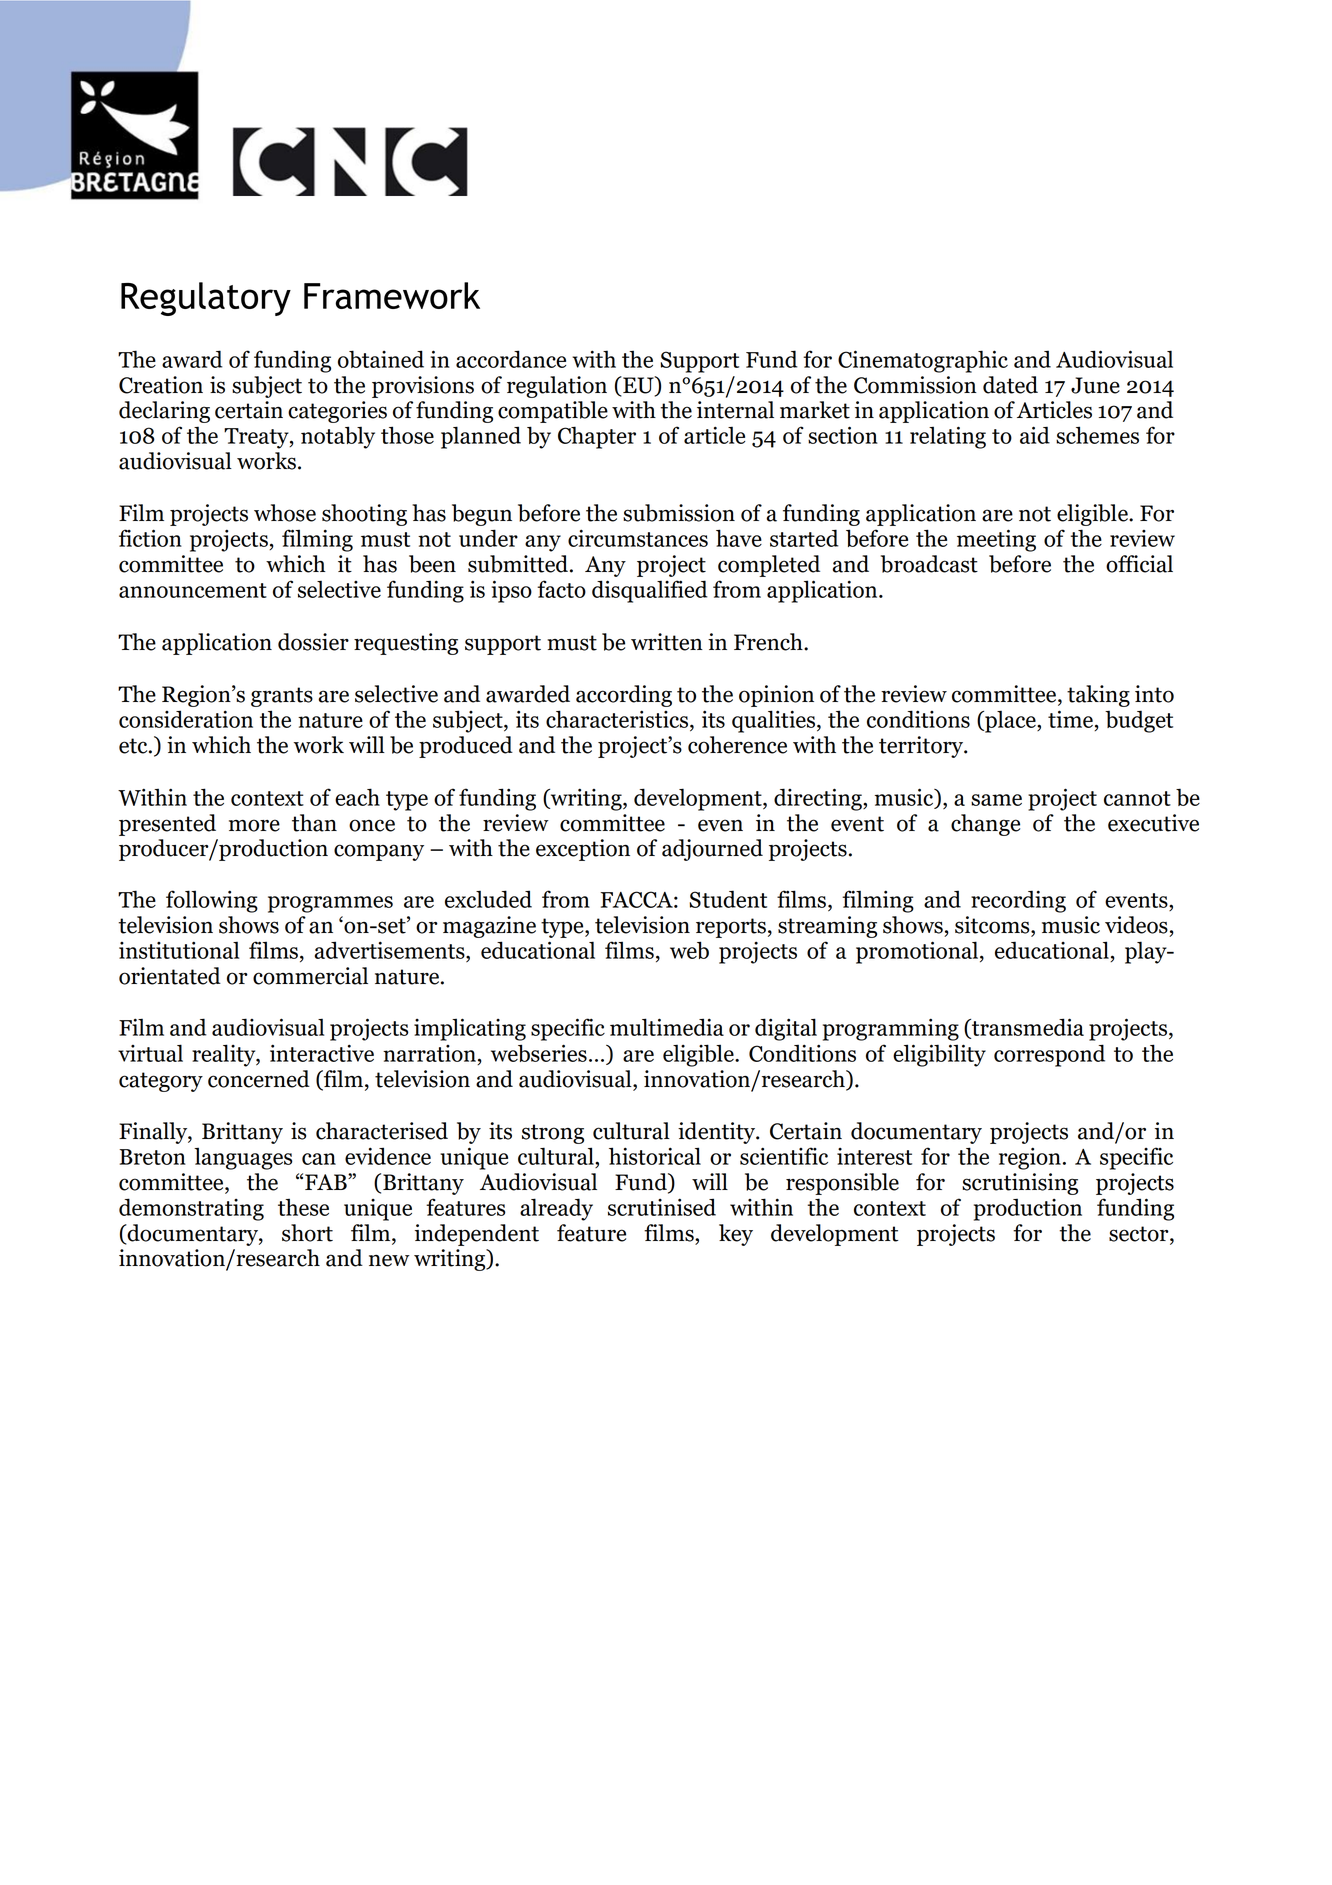  I want to click on recording, so click(1018, 901).
